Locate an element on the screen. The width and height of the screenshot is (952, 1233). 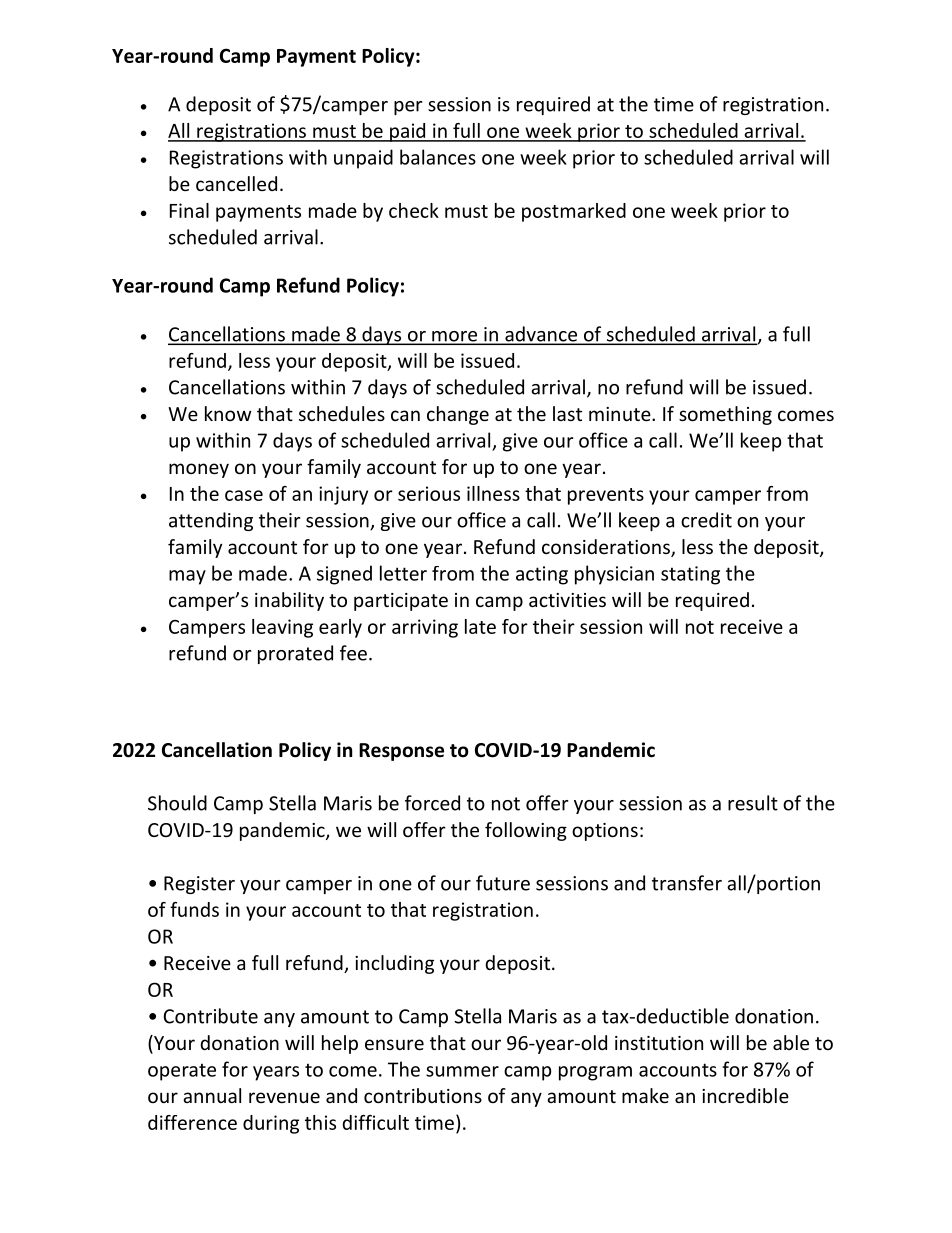
Register is located at coordinates (199, 885).
